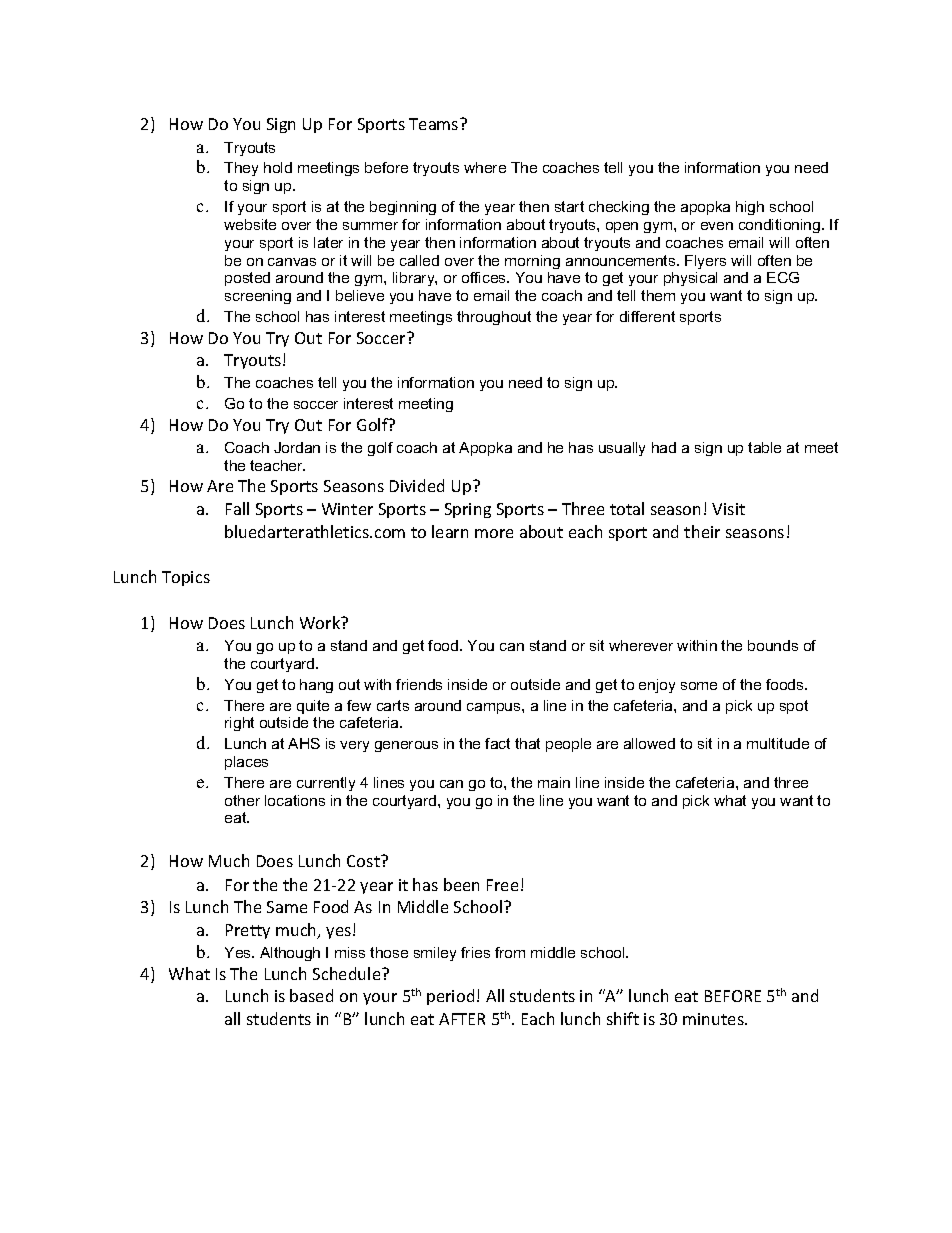  Describe the element at coordinates (699, 686) in the document. I see `some` at that location.
